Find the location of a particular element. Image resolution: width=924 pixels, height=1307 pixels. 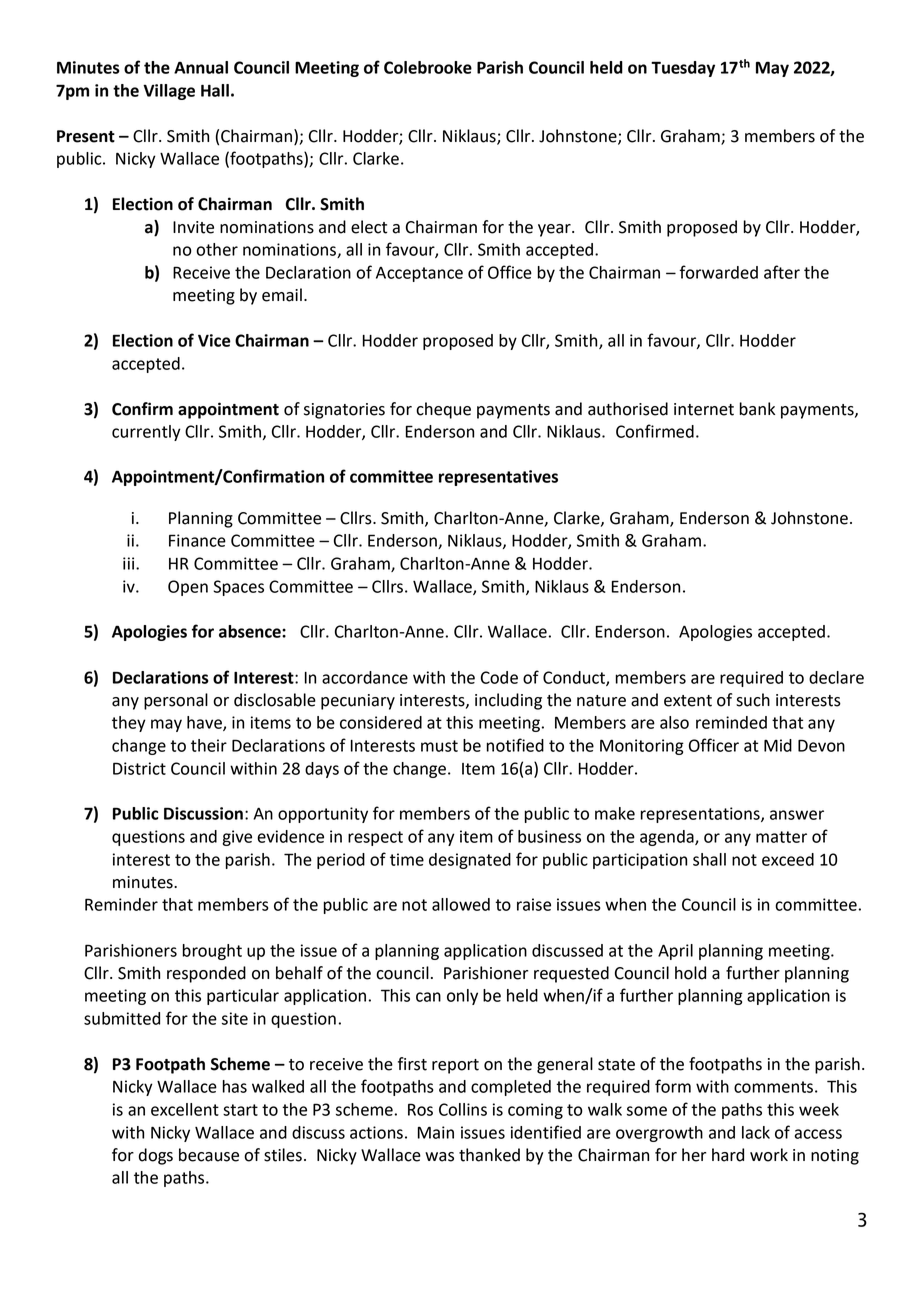

Vice is located at coordinates (214, 340).
